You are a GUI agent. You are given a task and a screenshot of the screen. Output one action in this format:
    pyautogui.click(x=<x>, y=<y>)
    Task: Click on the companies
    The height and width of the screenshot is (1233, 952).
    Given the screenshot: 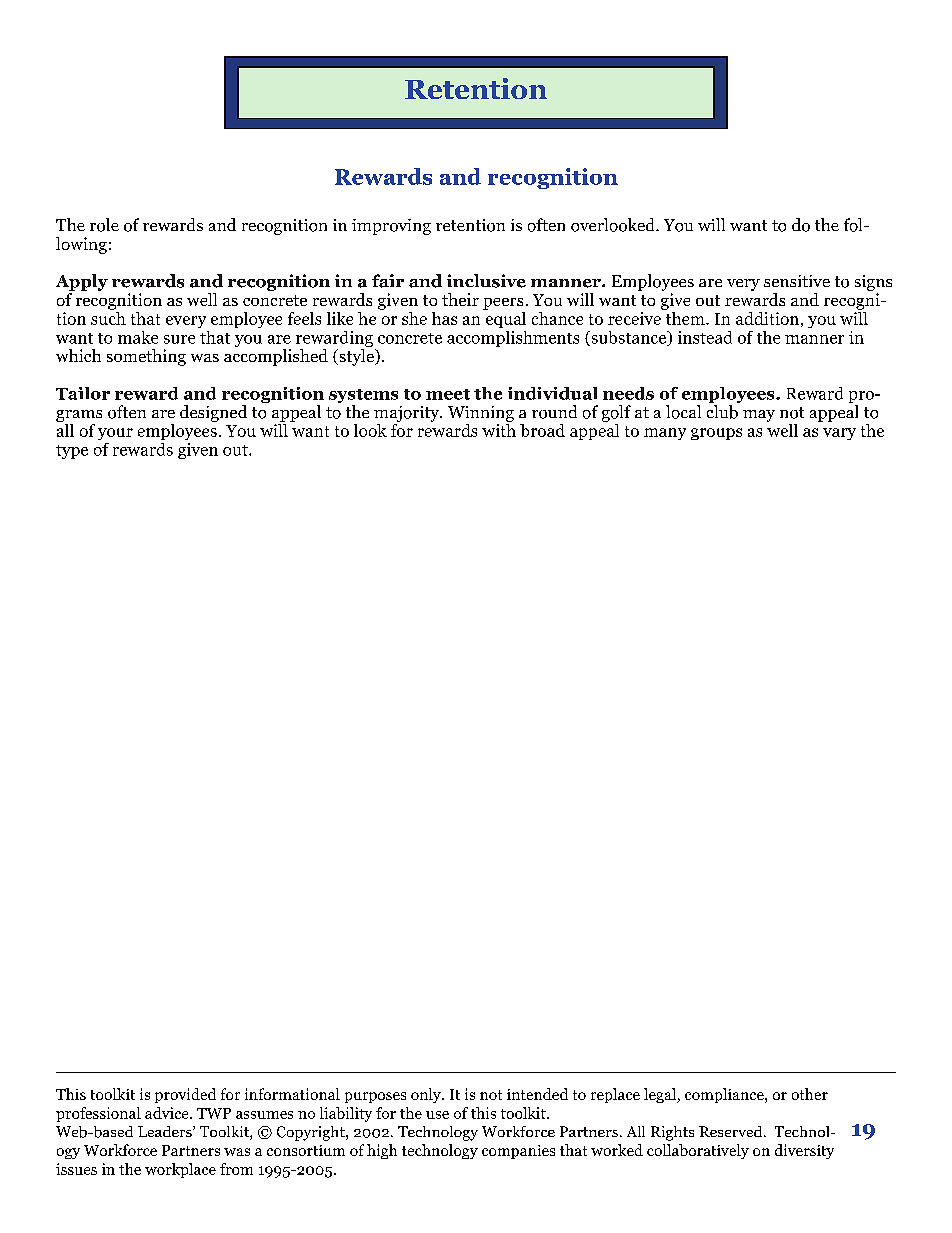 What is the action you would take?
    pyautogui.click(x=518, y=1152)
